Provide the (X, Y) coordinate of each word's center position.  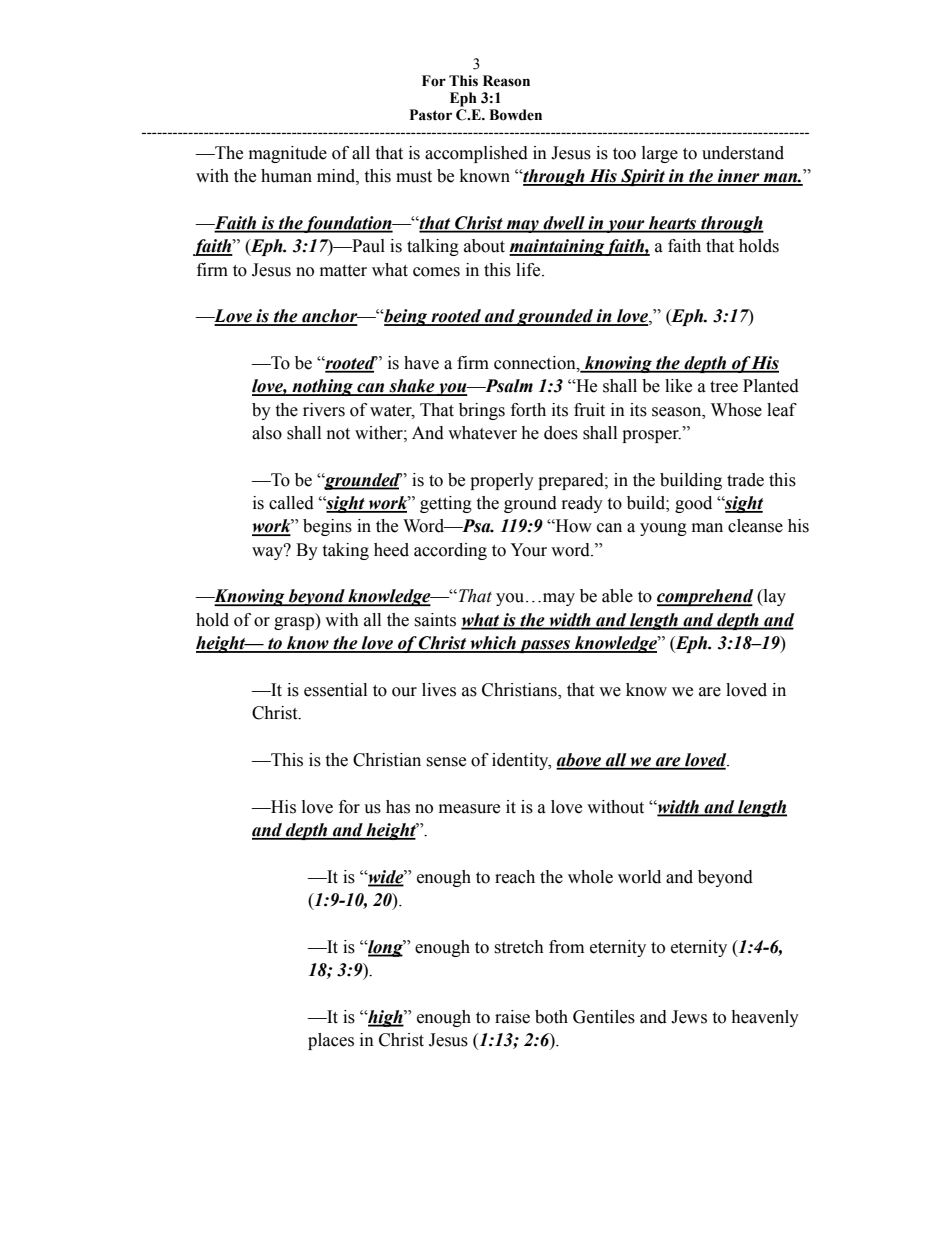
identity (521, 761)
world (639, 877)
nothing (322, 387)
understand (743, 153)
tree (724, 387)
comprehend (705, 598)
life (529, 270)
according (450, 551)
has (398, 807)
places (331, 1041)
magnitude (288, 154)
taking (345, 551)
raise (512, 1017)
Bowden (515, 115)
